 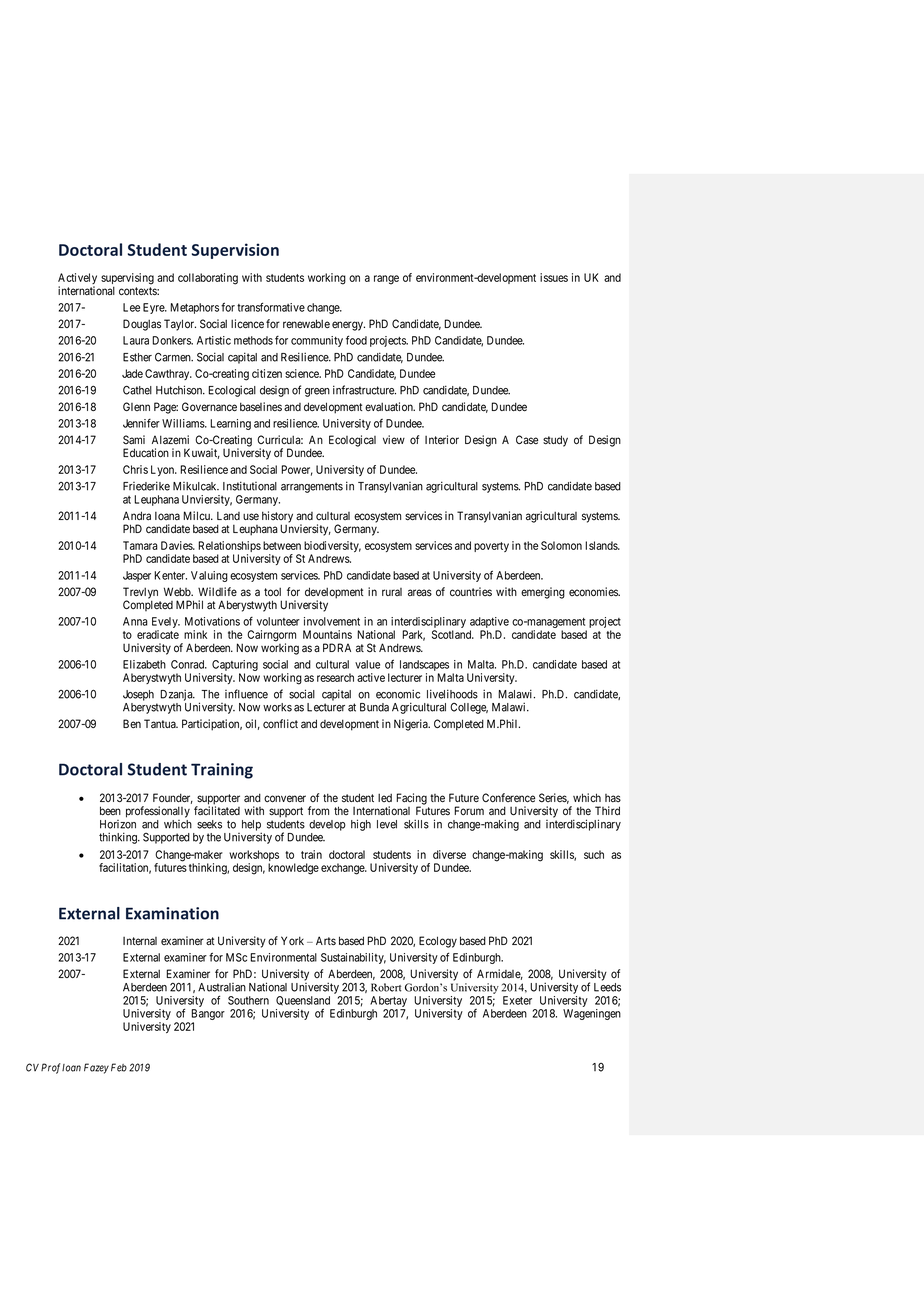 I want to click on Robert, so click(x=386, y=987).
